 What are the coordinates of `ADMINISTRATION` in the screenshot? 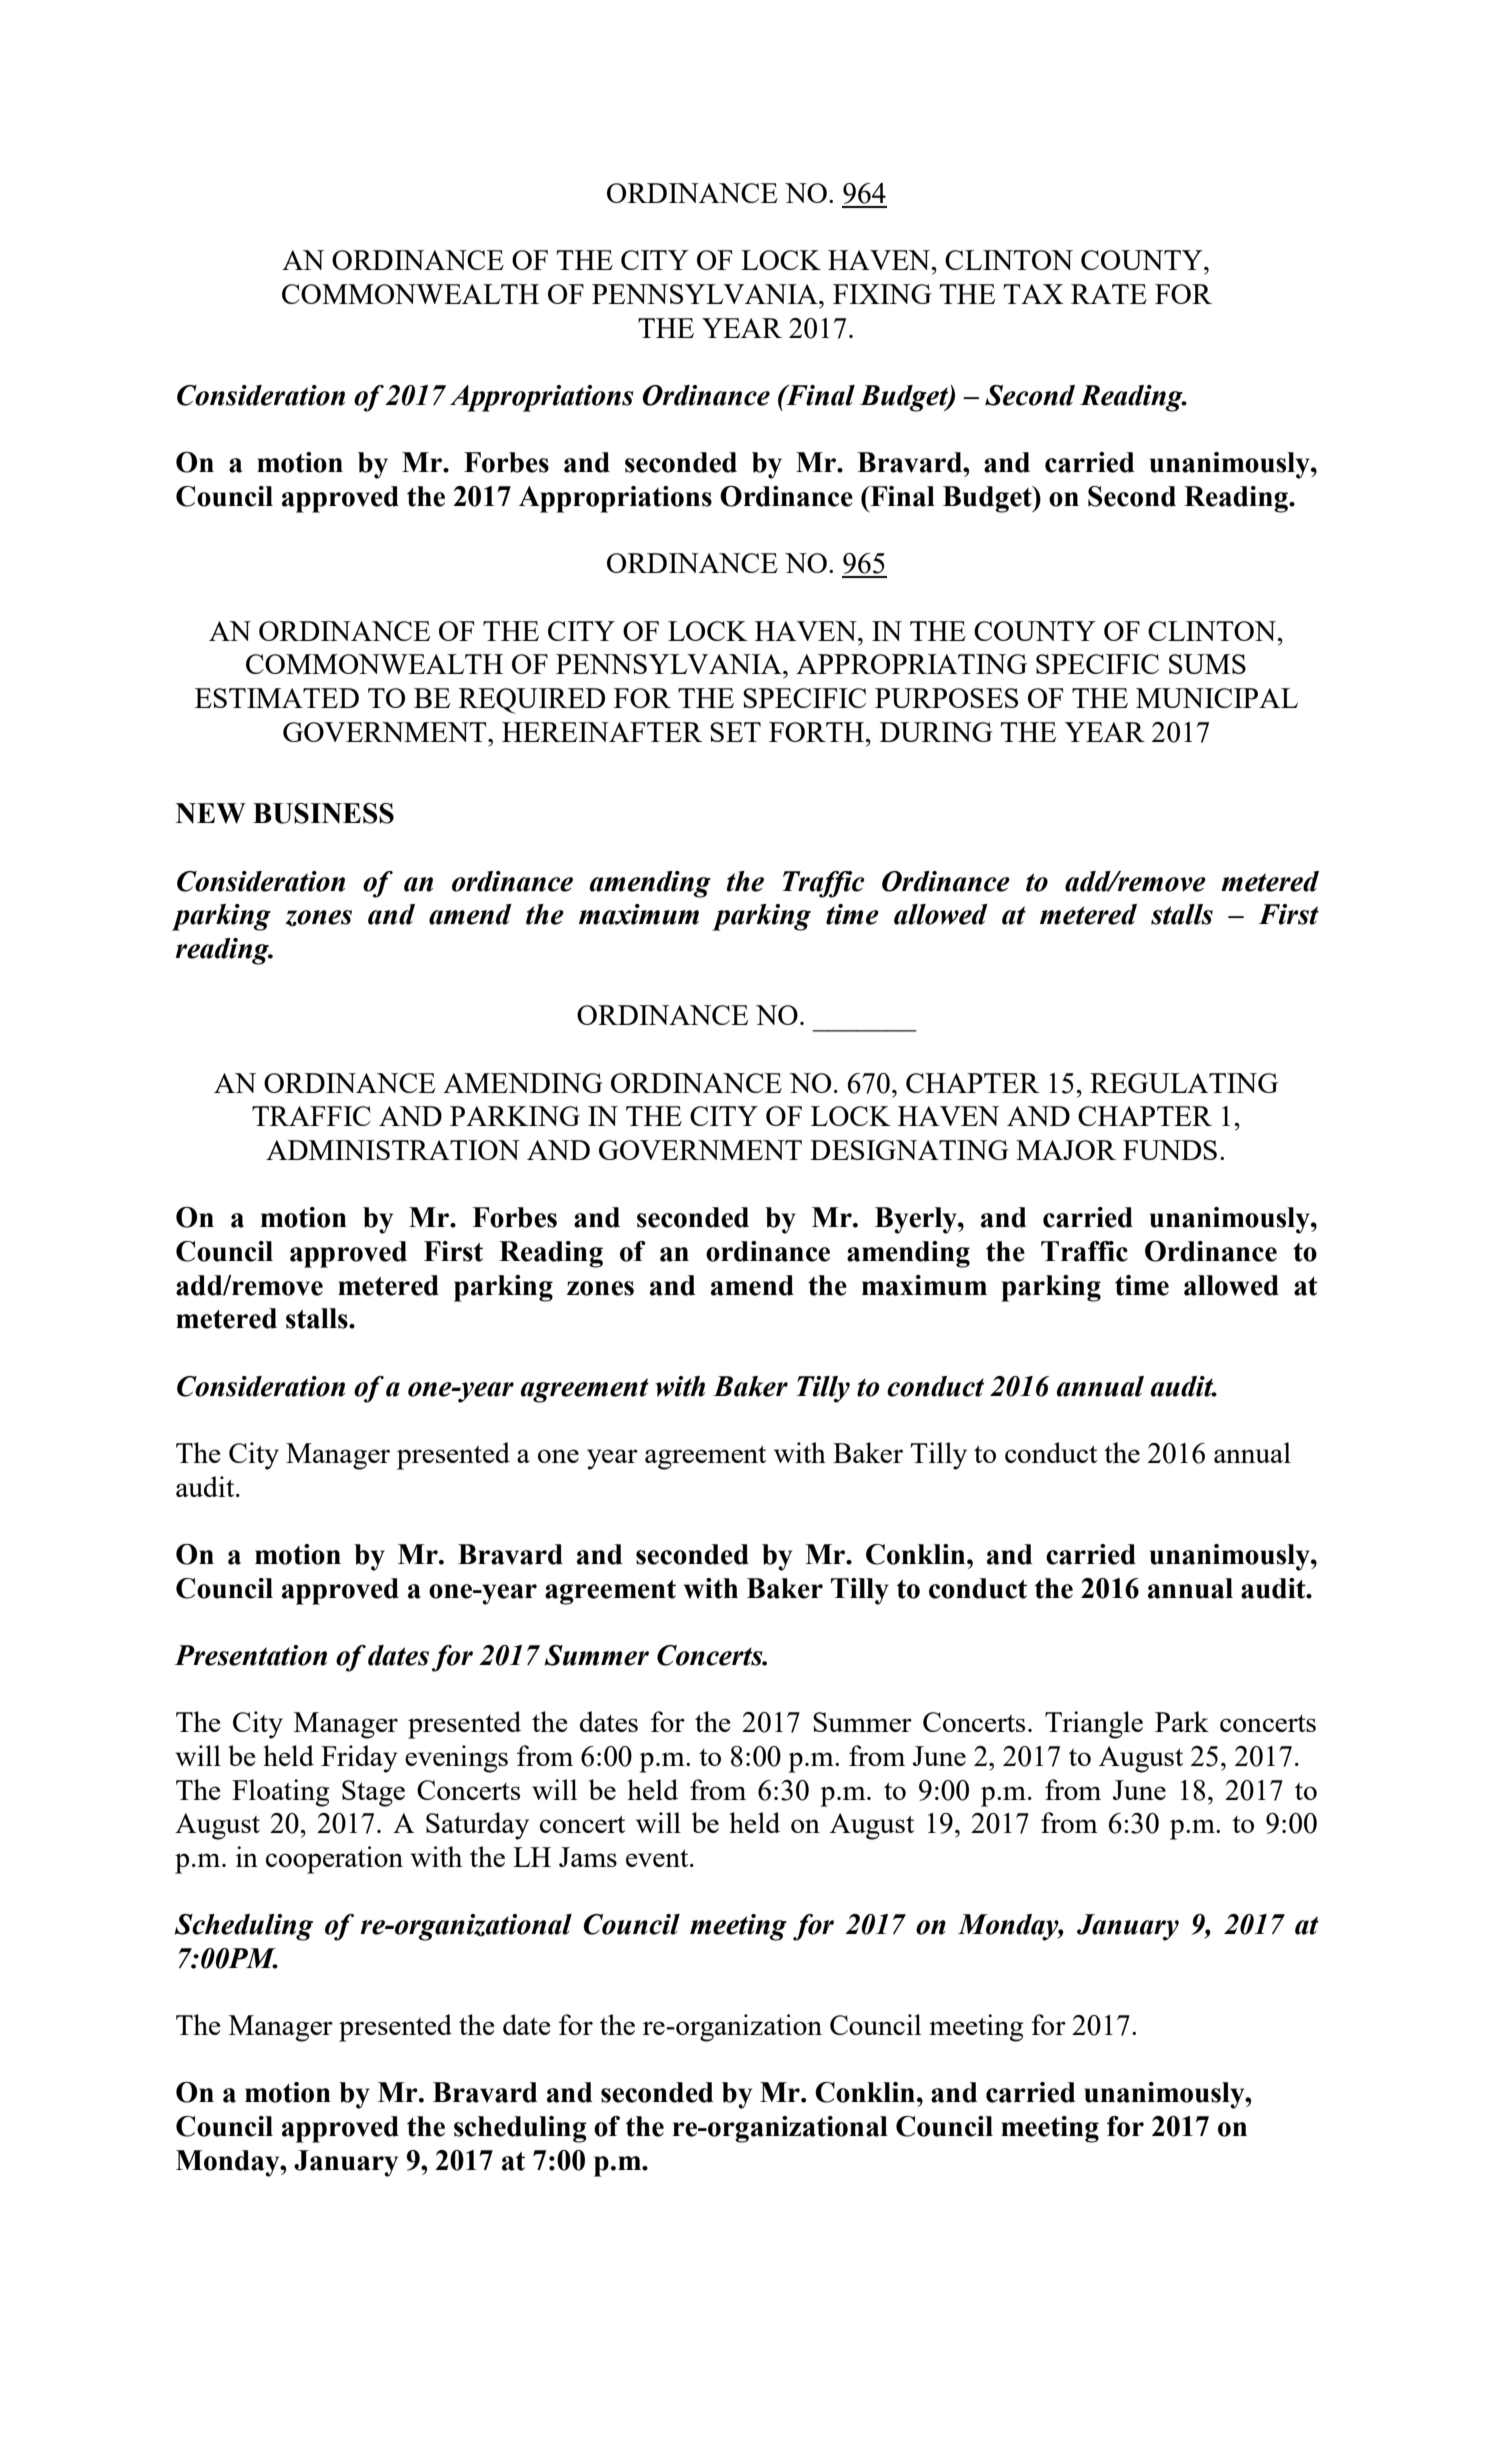 It's located at (393, 1150).
